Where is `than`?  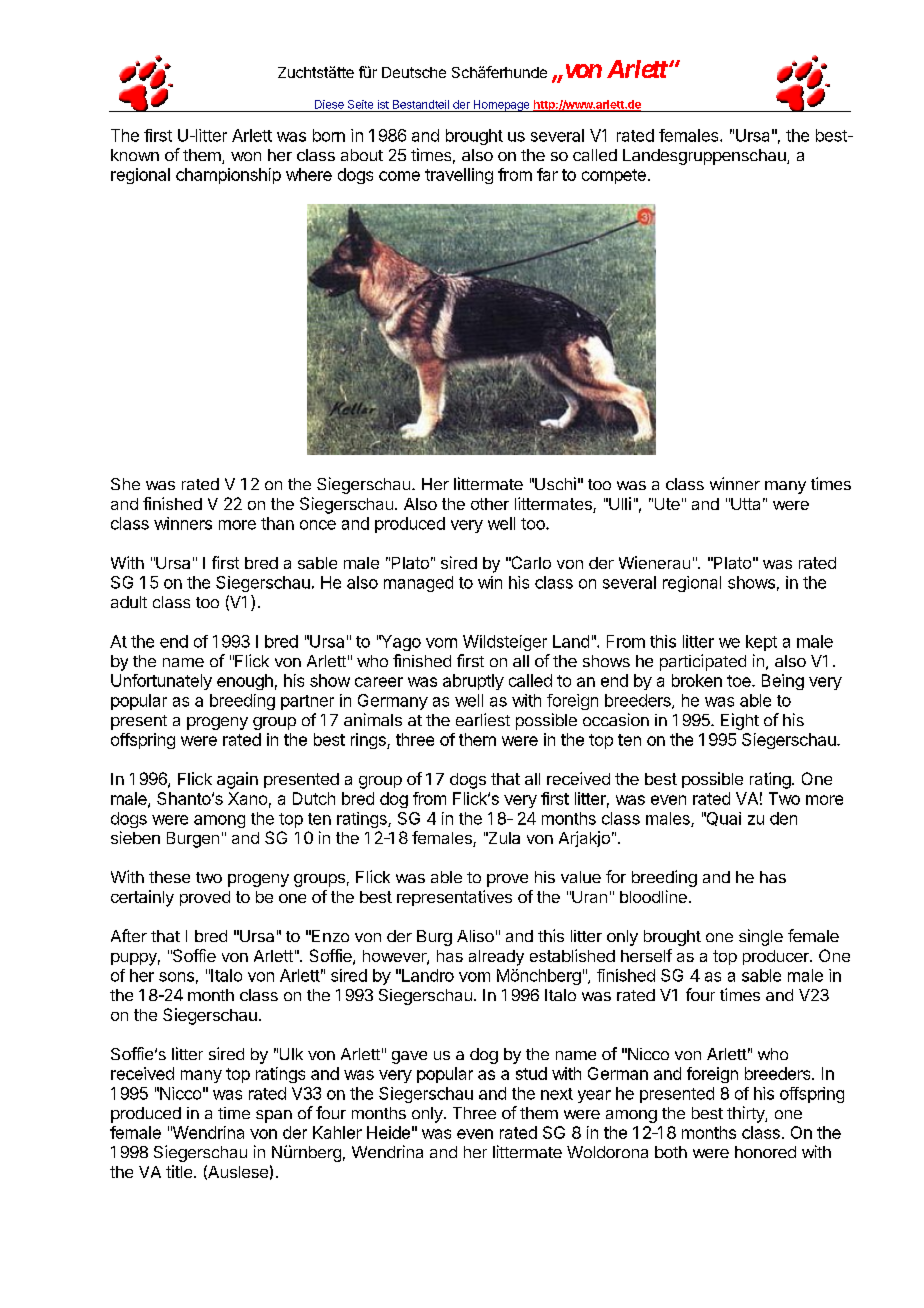 than is located at coordinates (277, 523).
